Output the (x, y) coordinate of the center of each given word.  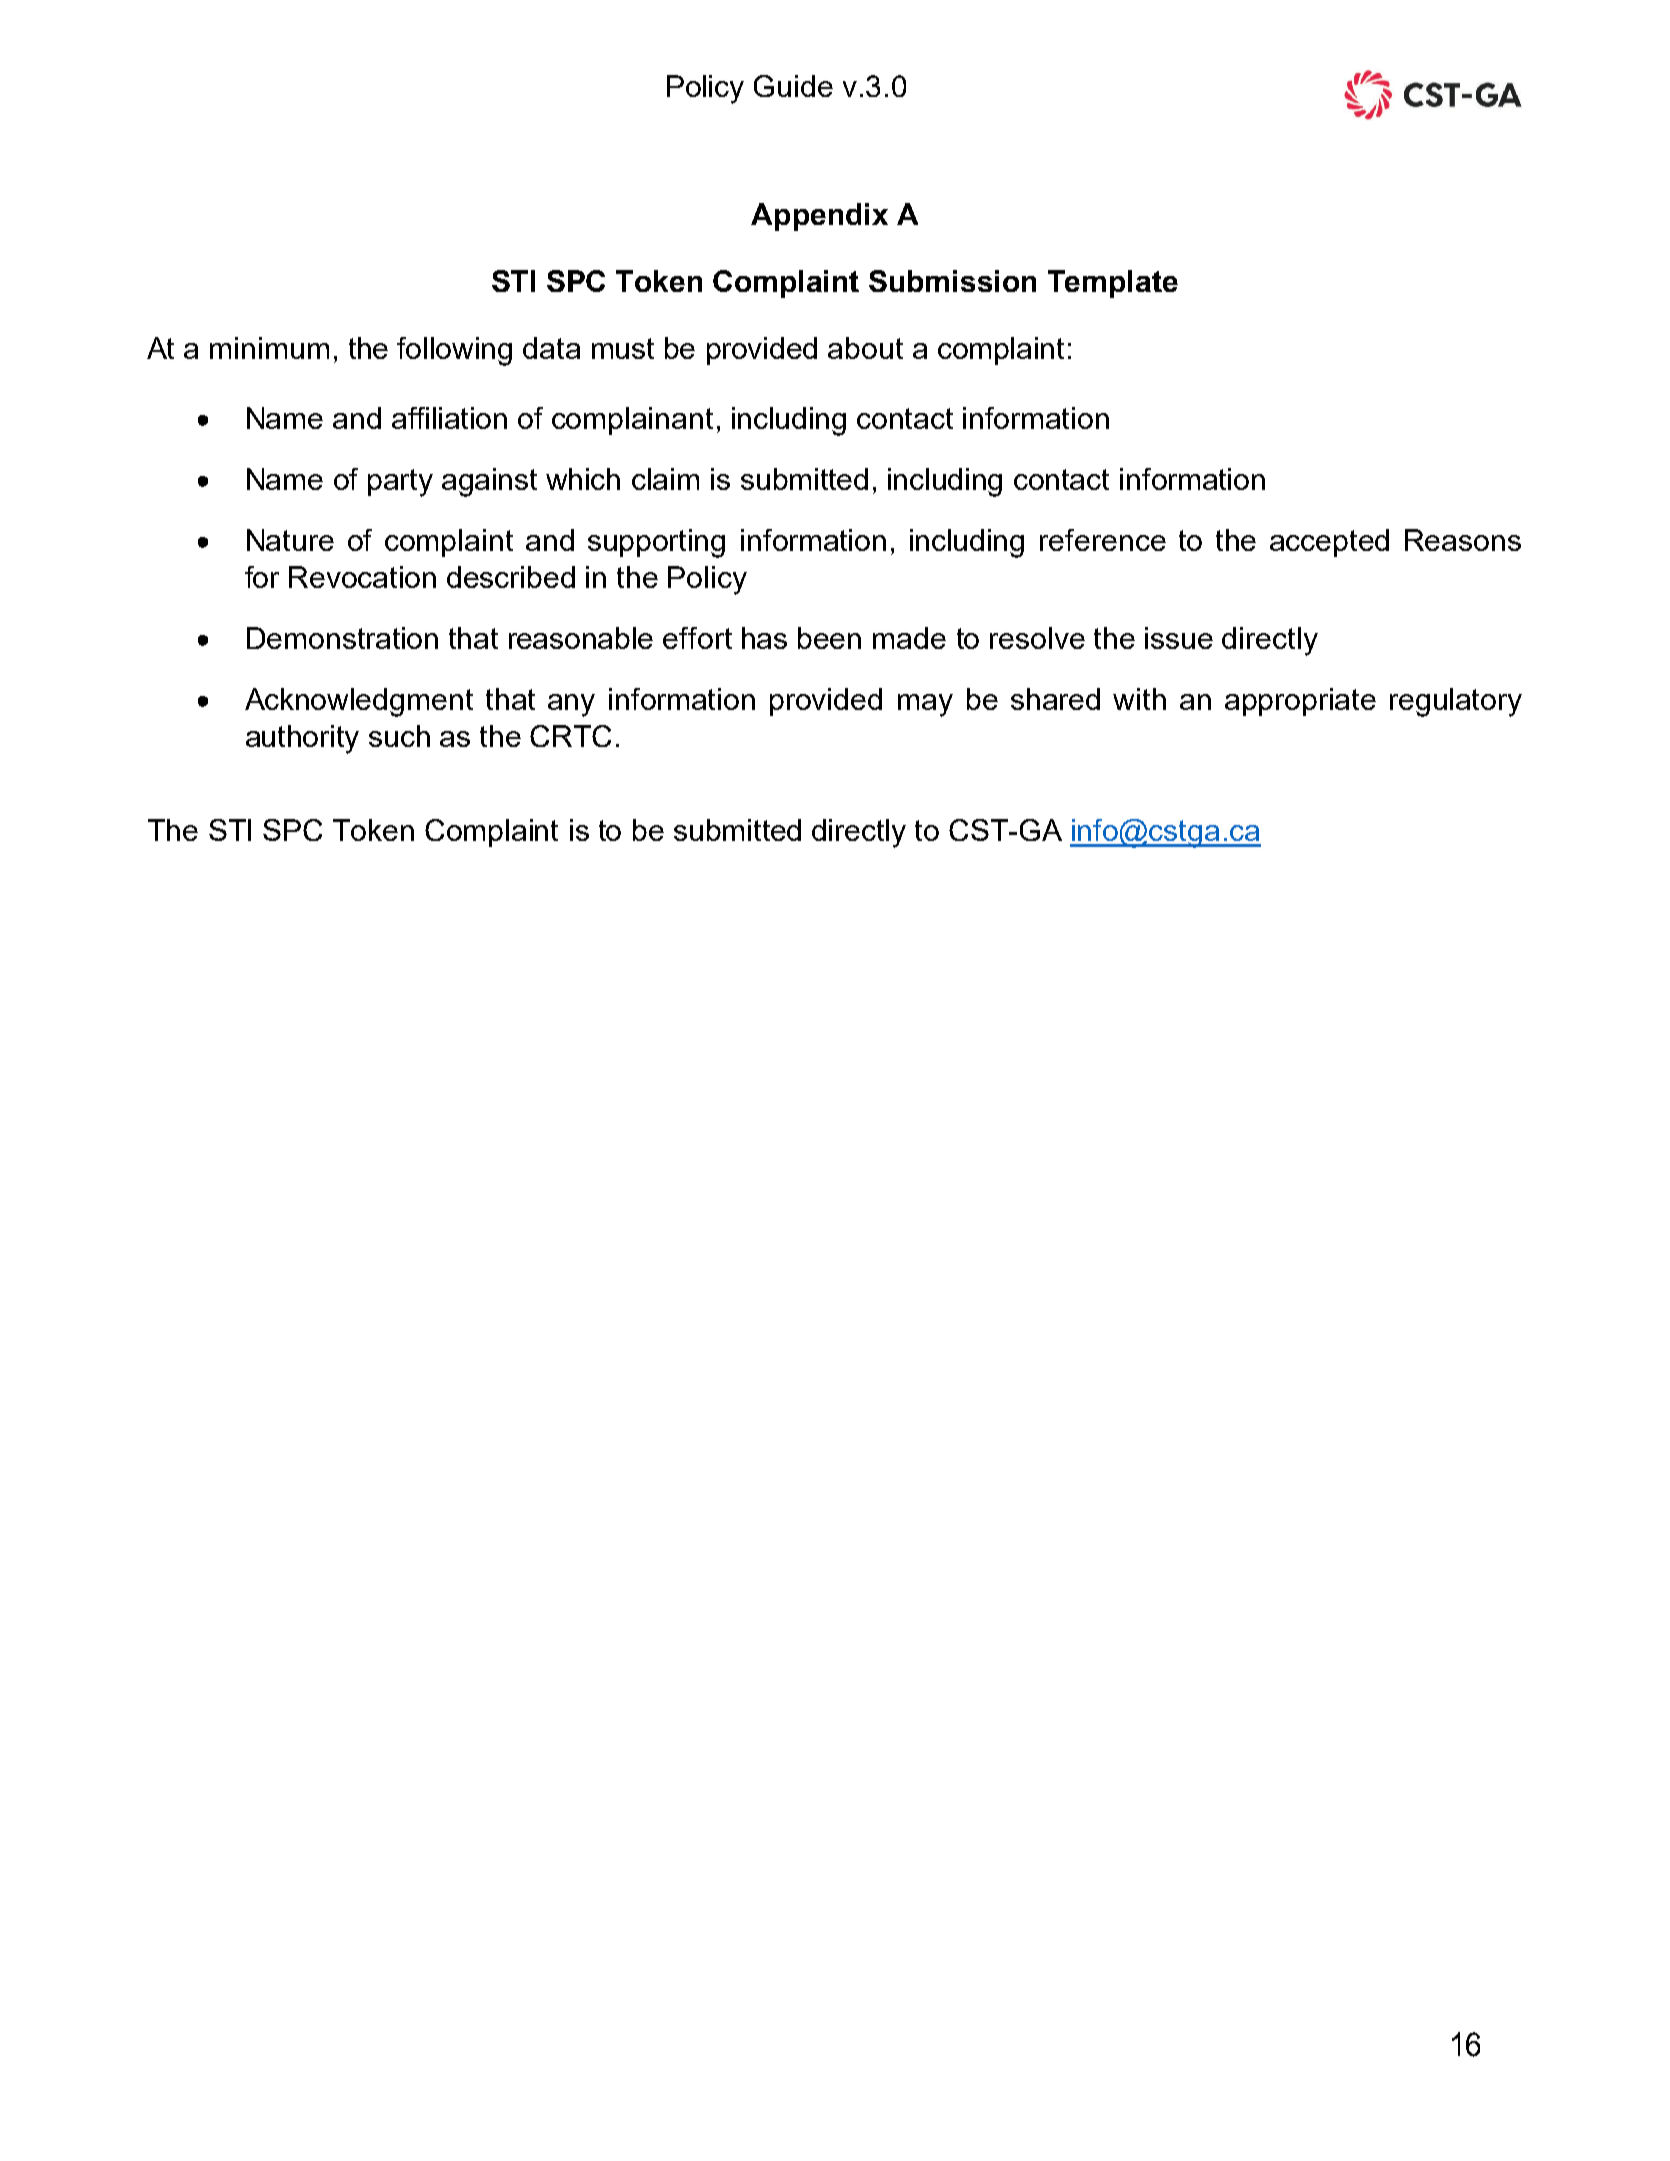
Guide (793, 86)
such (399, 736)
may (925, 705)
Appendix (819, 217)
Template (1113, 284)
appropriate (1300, 702)
